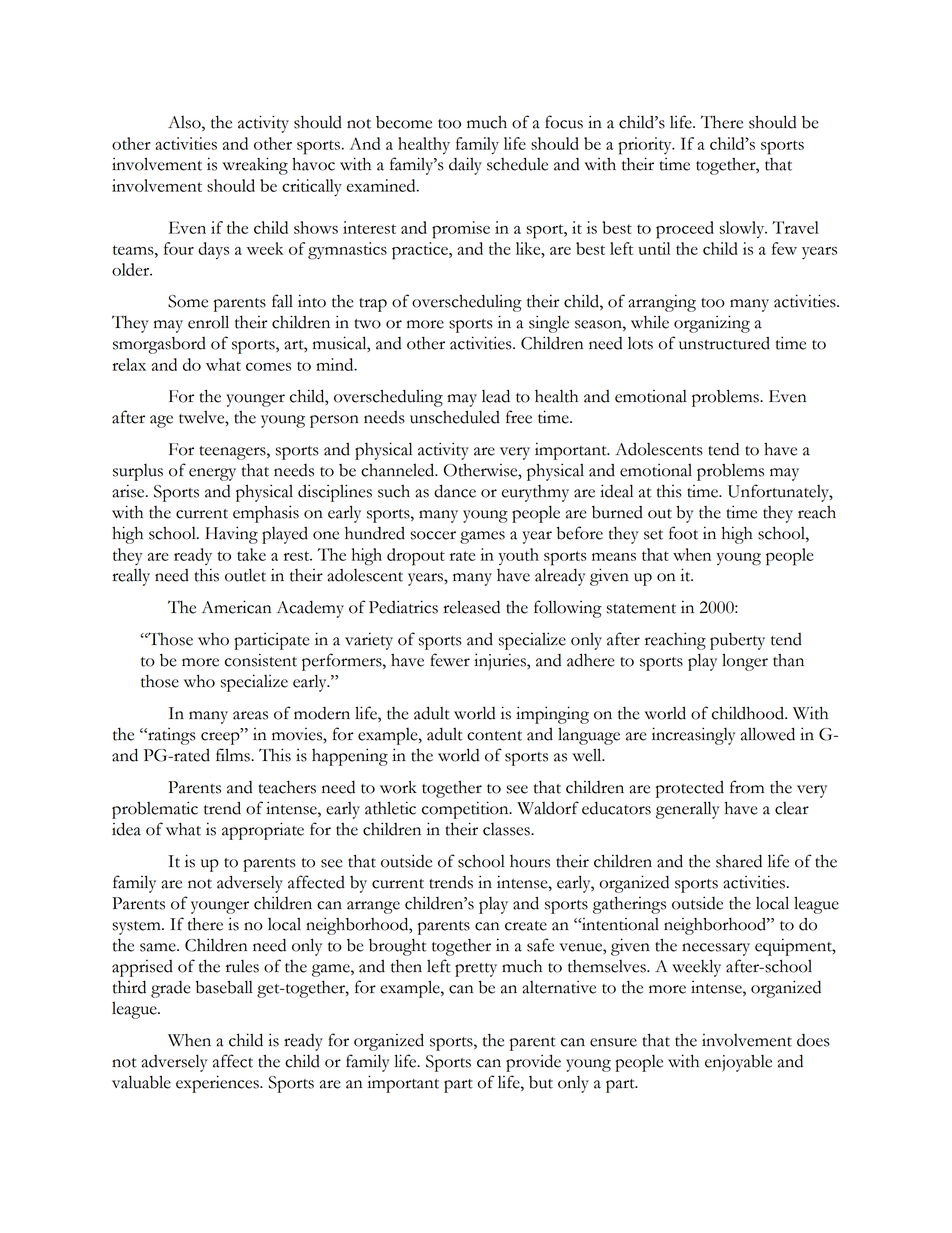 The image size is (952, 1233). What do you see at coordinates (218, 1084) in the screenshot?
I see `experiences` at bounding box center [218, 1084].
